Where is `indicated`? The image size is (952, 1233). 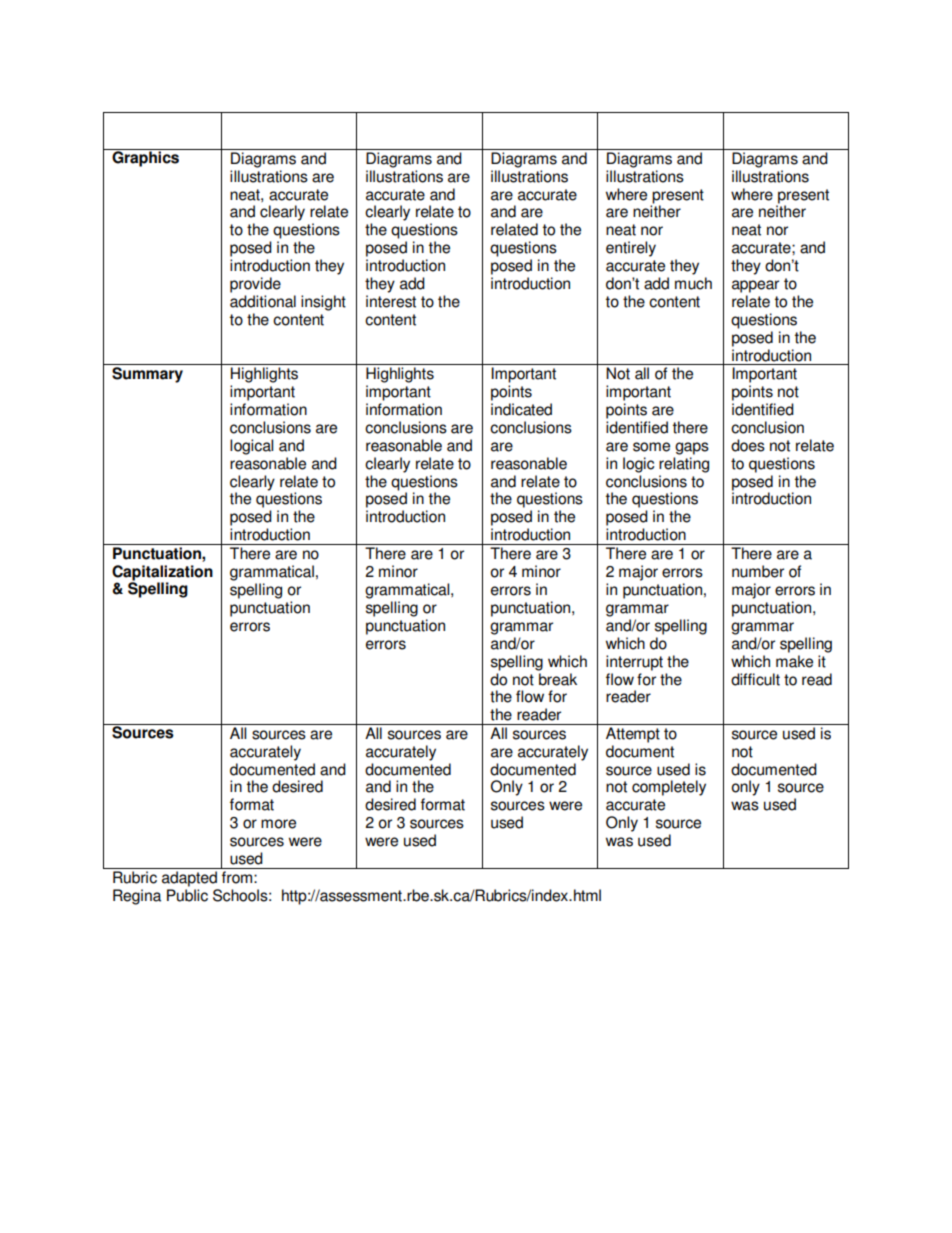
indicated is located at coordinates (521, 409).
